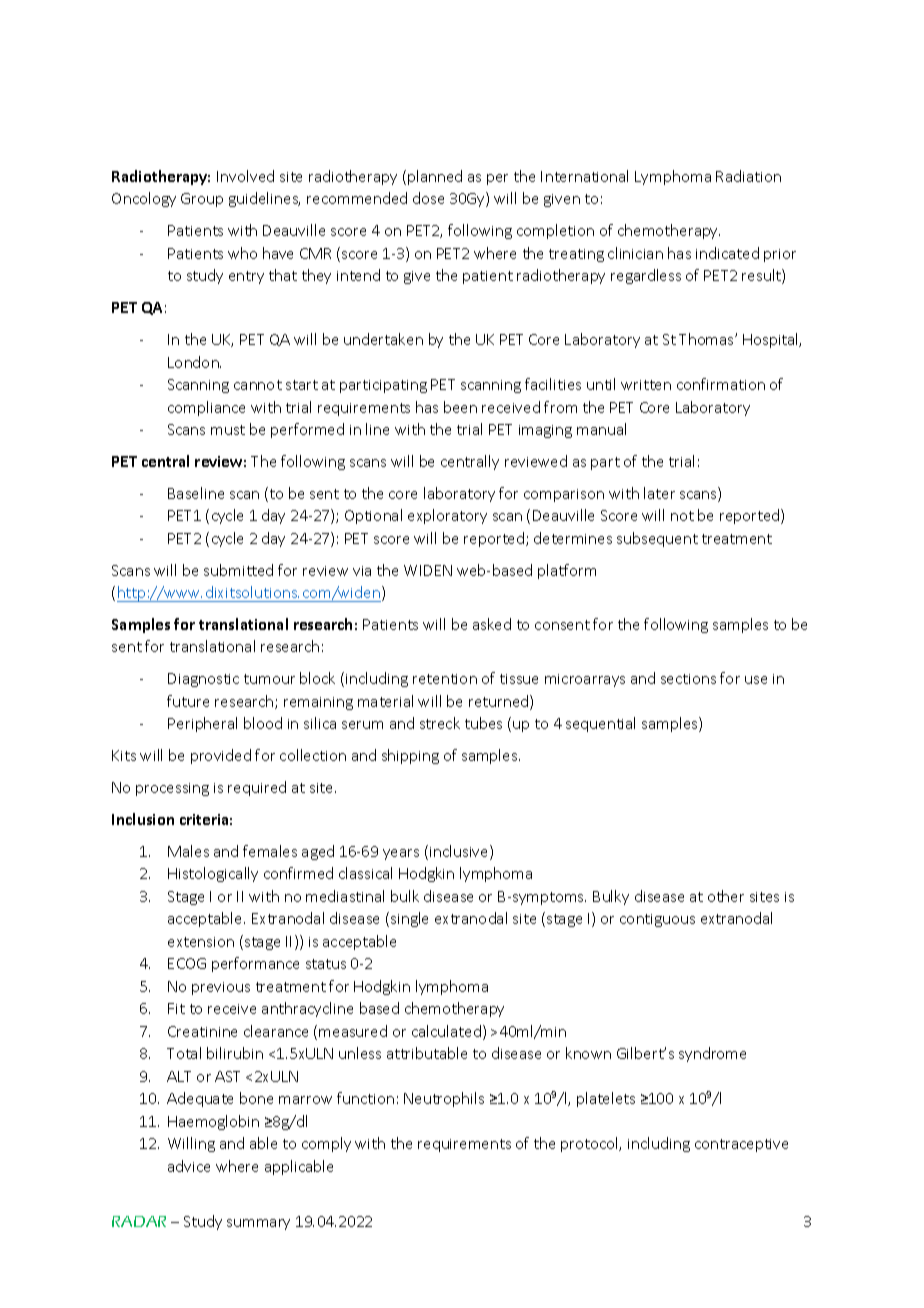 This screenshot has width=924, height=1308. Describe the element at coordinates (460, 407) in the screenshot. I see `been` at that location.
